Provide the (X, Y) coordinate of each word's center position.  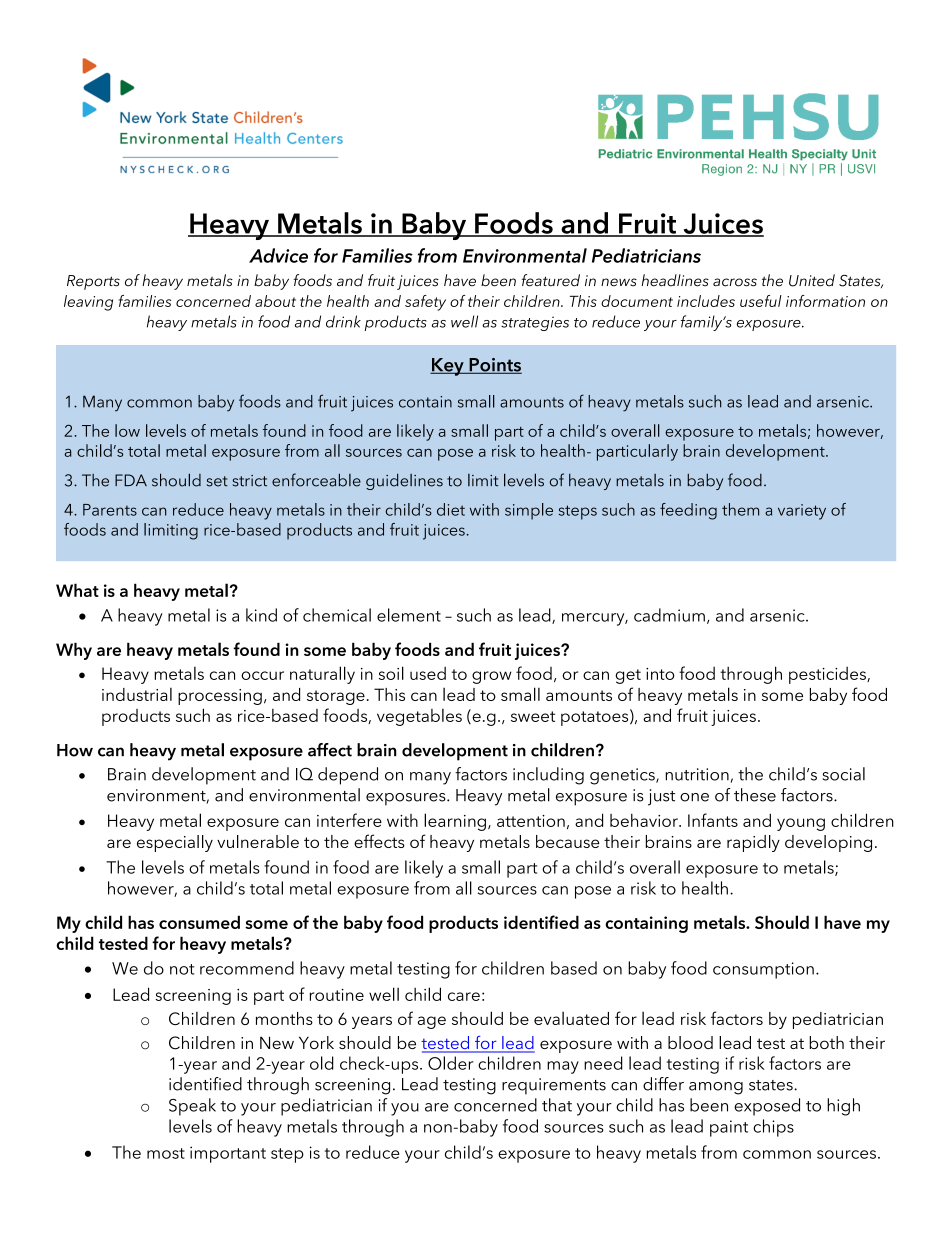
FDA (131, 480)
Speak (192, 1107)
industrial (137, 694)
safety (425, 303)
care (464, 996)
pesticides (828, 675)
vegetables (419, 717)
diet (451, 509)
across (735, 282)
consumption (763, 970)
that (557, 1105)
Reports (93, 282)
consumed (199, 922)
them (740, 509)
